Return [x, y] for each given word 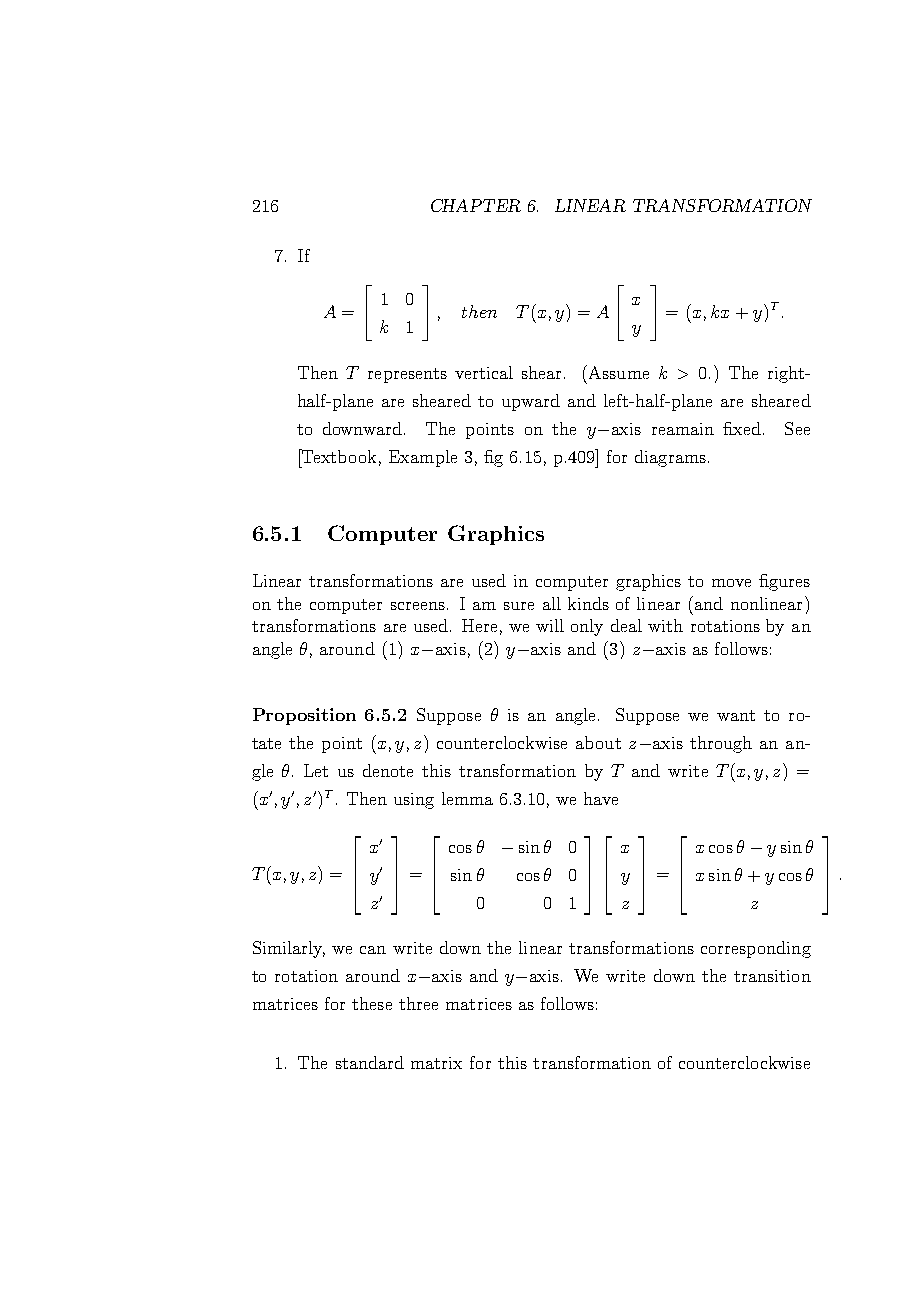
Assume [619, 372]
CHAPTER [476, 205]
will [550, 625]
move [731, 583]
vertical [484, 372]
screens [418, 606]
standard [370, 1062]
